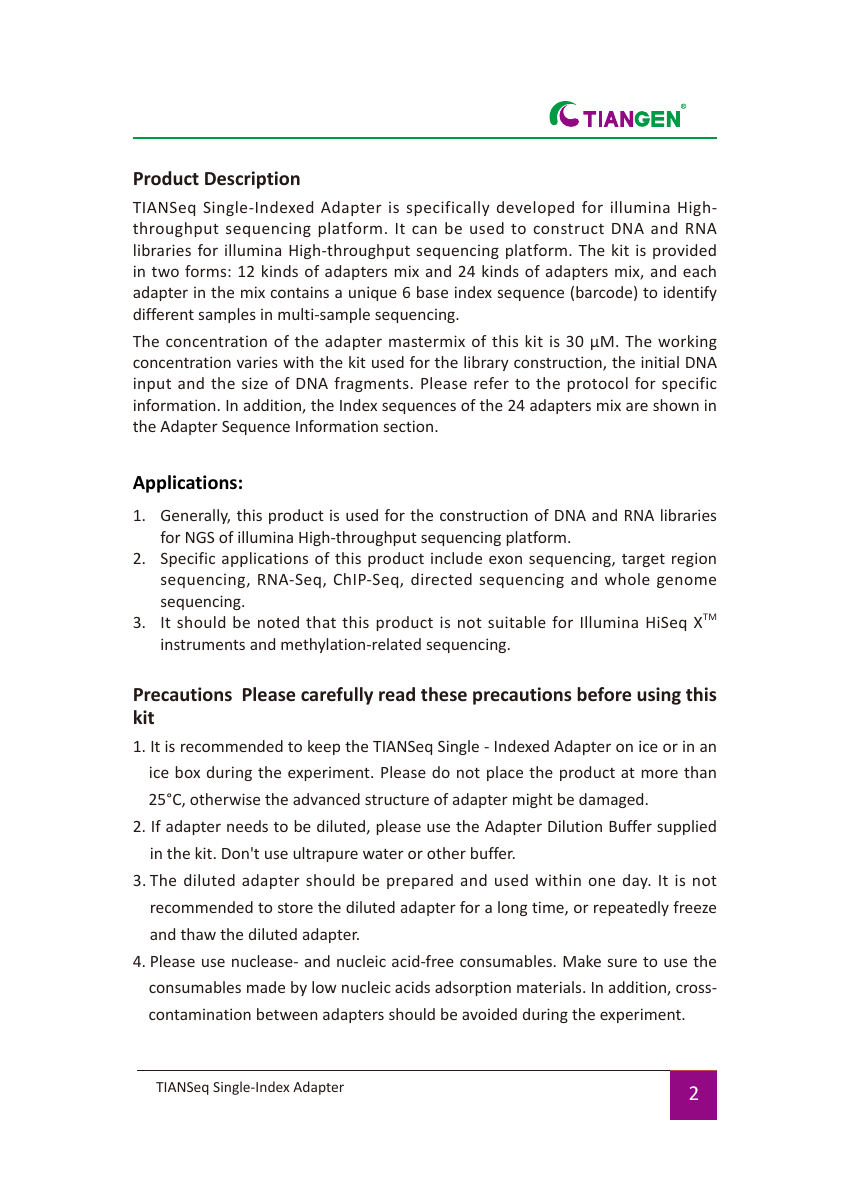 The image size is (849, 1190). Describe the element at coordinates (203, 644) in the page. I see `instruments` at that location.
